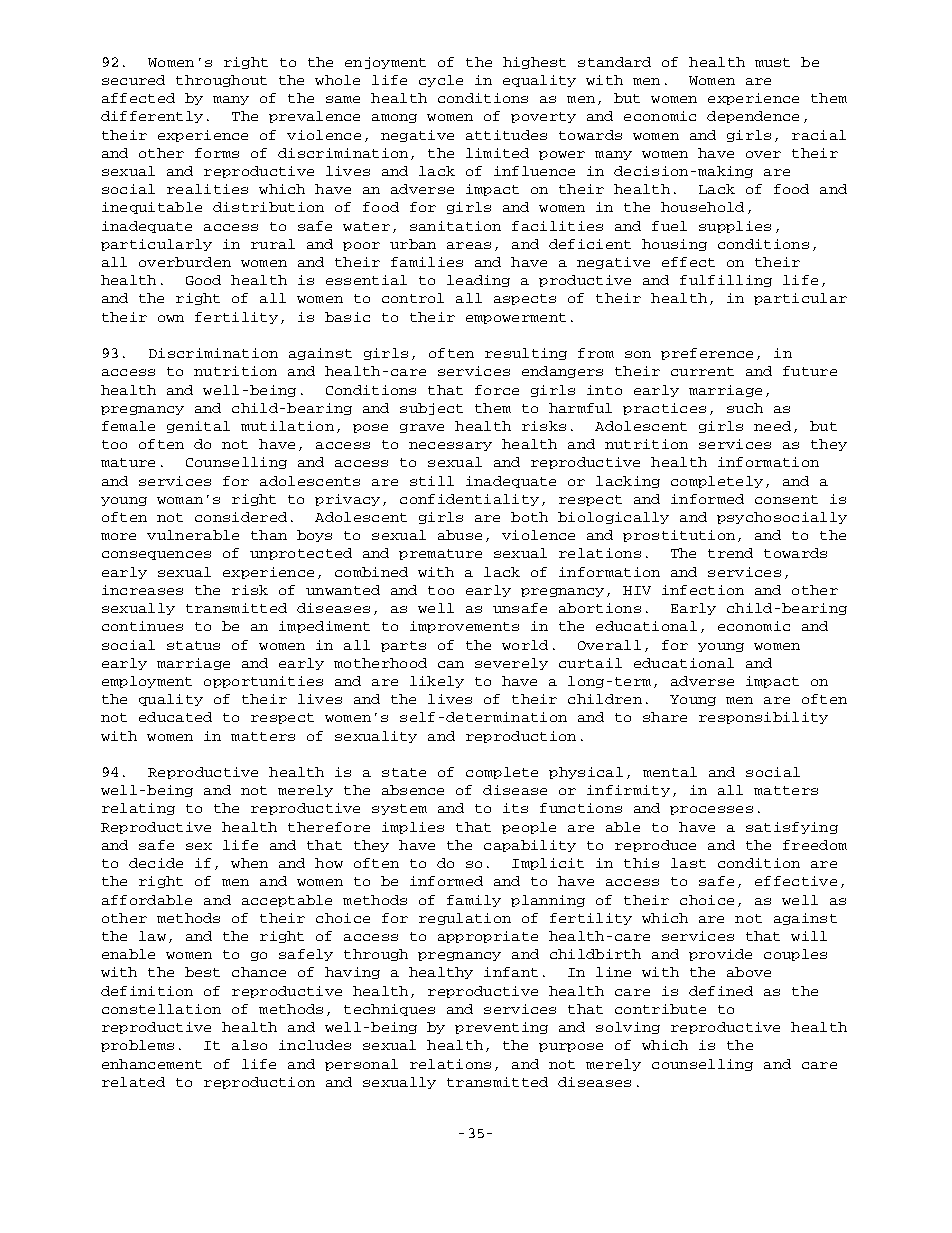  Describe the element at coordinates (441, 81) in the document. I see `cycle` at that location.
